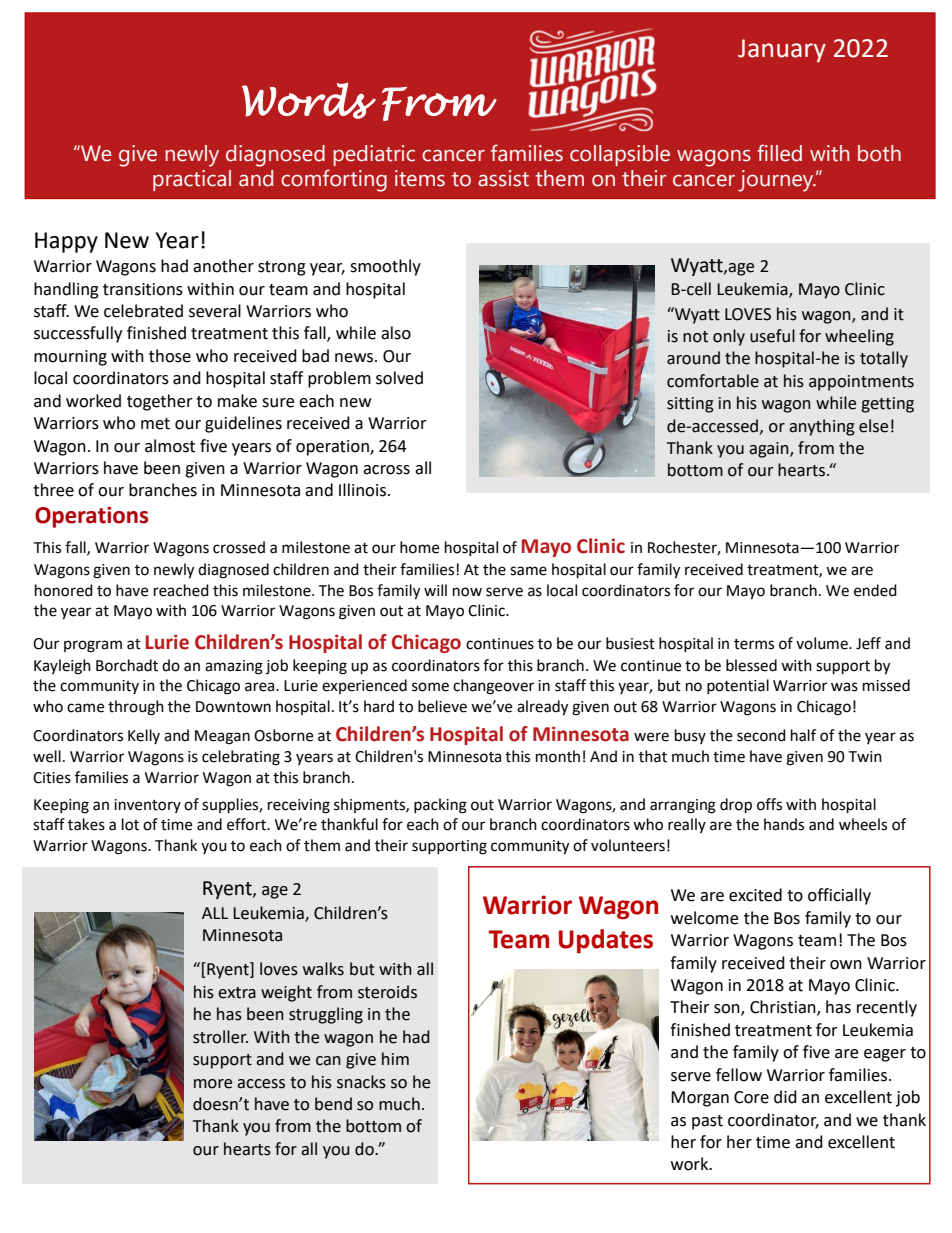 The image size is (952, 1233). I want to click on useful, so click(772, 336).
